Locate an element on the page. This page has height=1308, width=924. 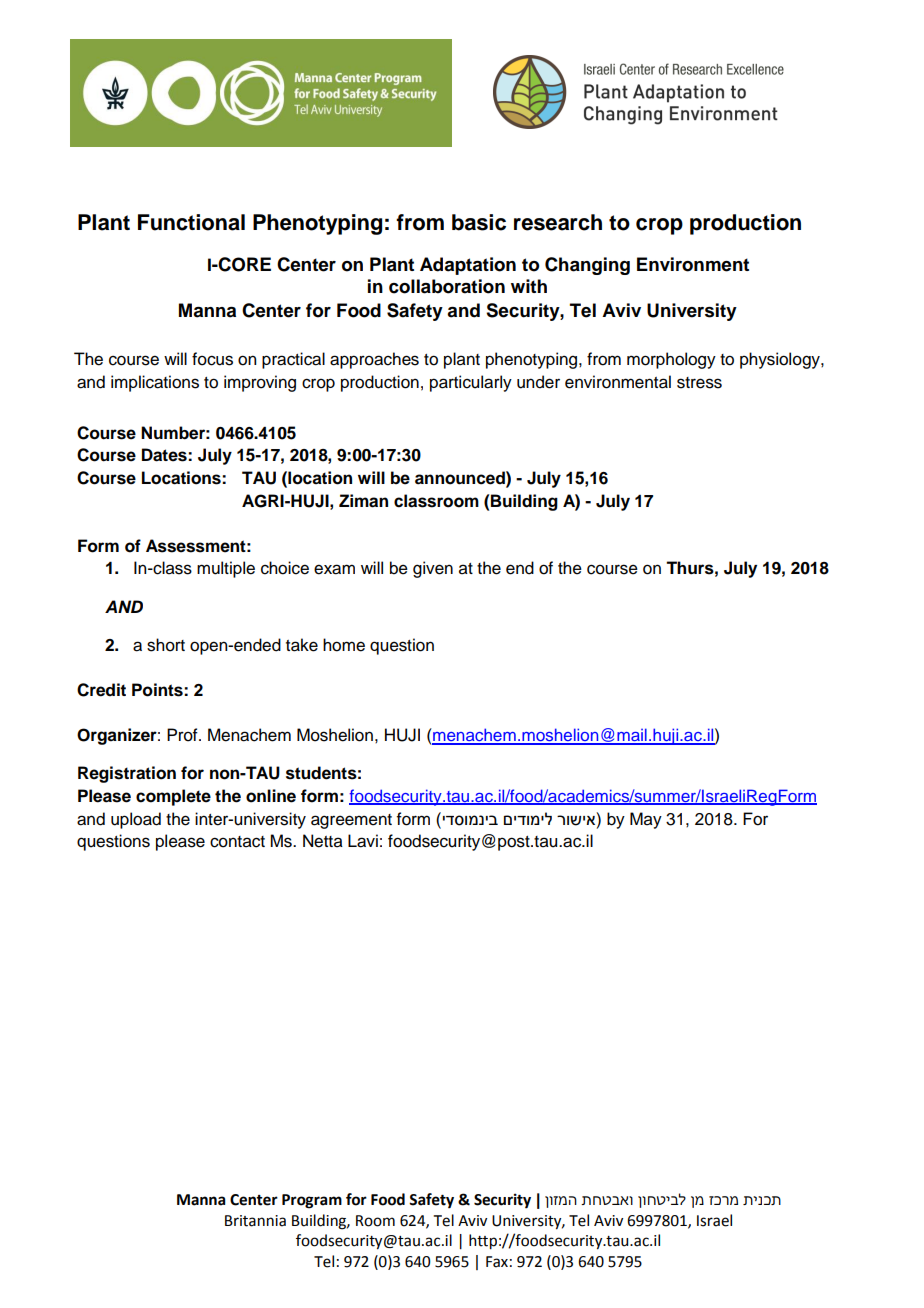
Adaptation is located at coordinates (468, 266).
